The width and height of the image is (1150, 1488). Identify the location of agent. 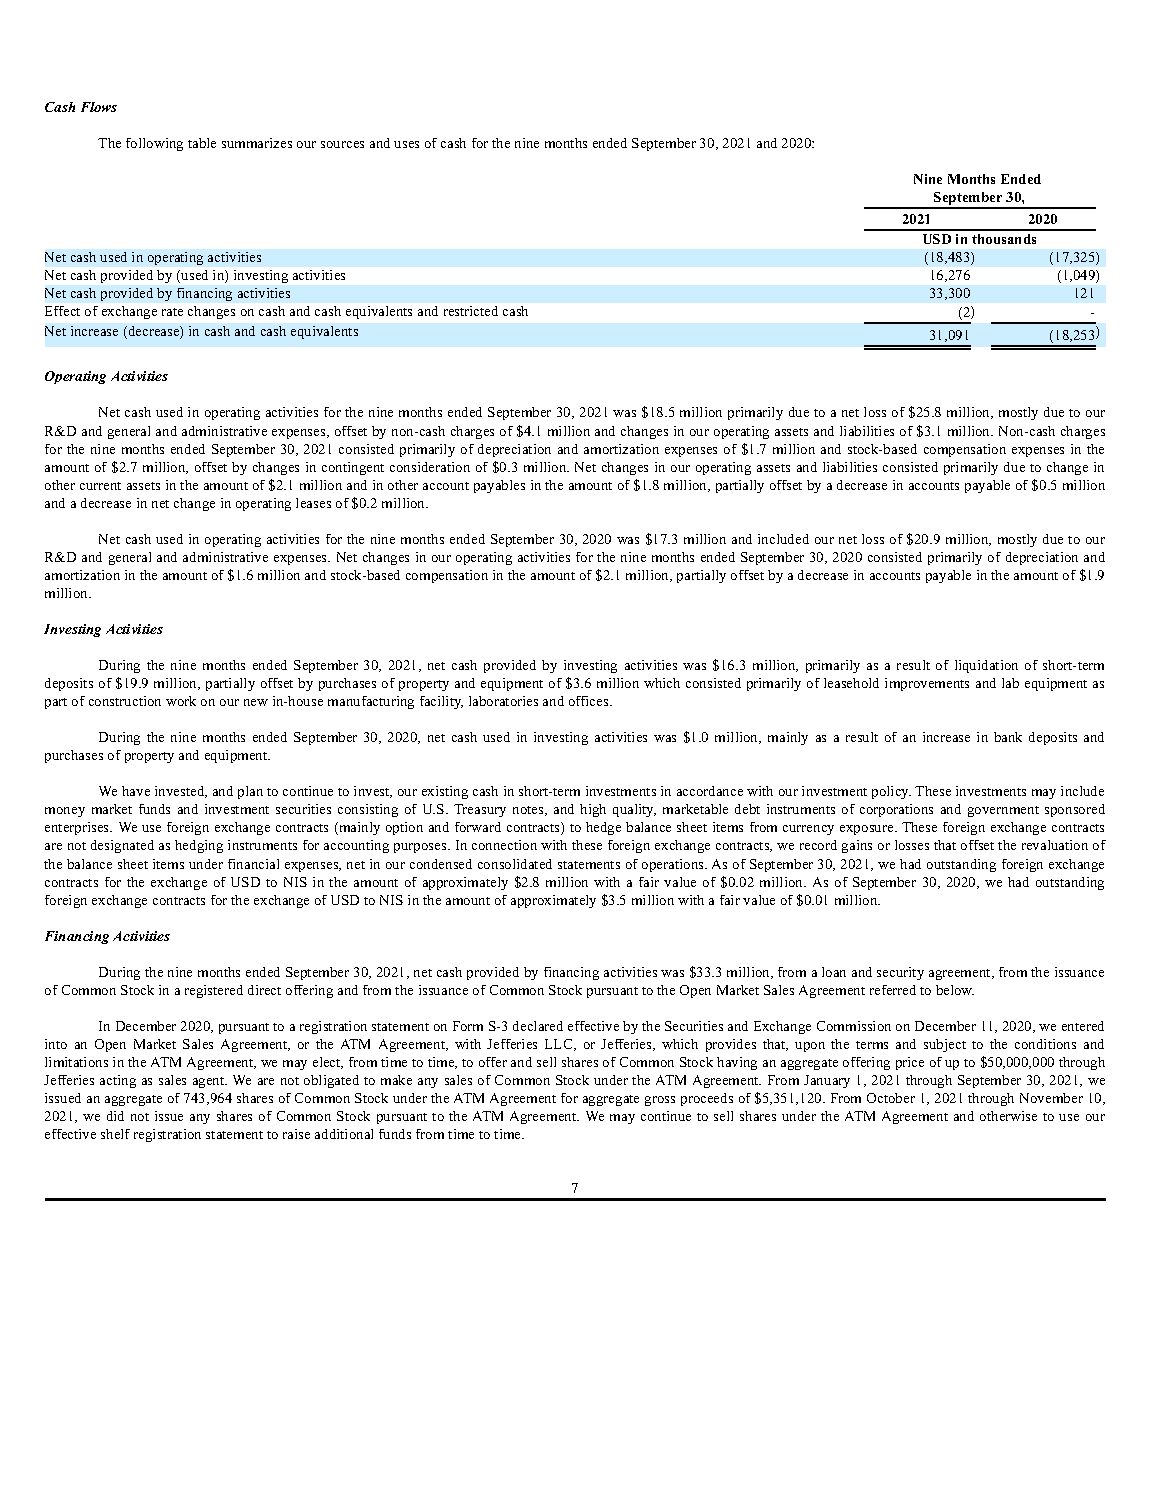
(210, 1082).
